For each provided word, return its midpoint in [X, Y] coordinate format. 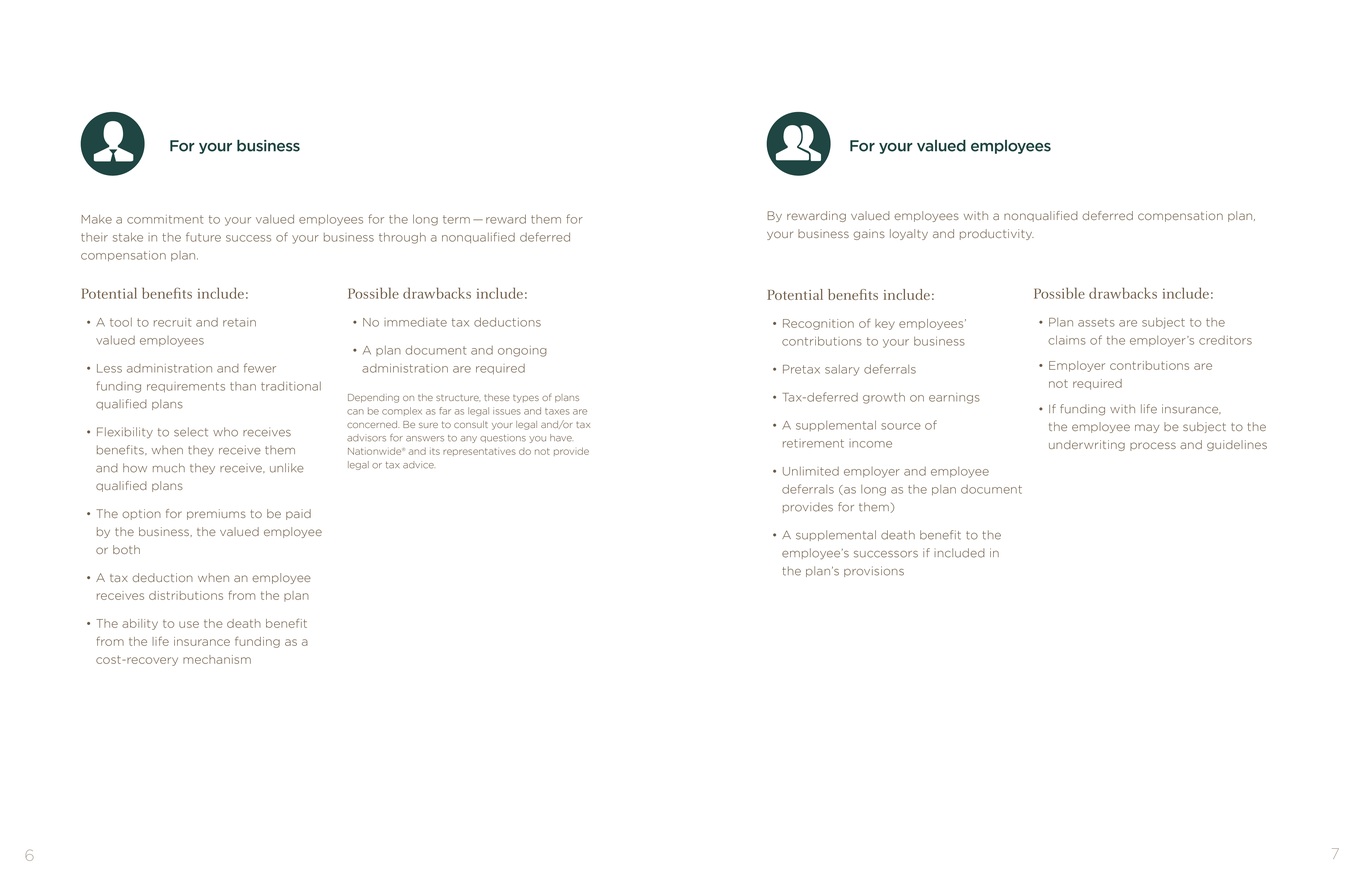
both [126, 549]
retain [239, 322]
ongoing [522, 351]
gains [869, 234]
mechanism [217, 659]
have [561, 438]
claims [1067, 340]
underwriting [1087, 445]
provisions [874, 571]
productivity [997, 234]
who [225, 432]
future [203, 237]
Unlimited [811, 471]
